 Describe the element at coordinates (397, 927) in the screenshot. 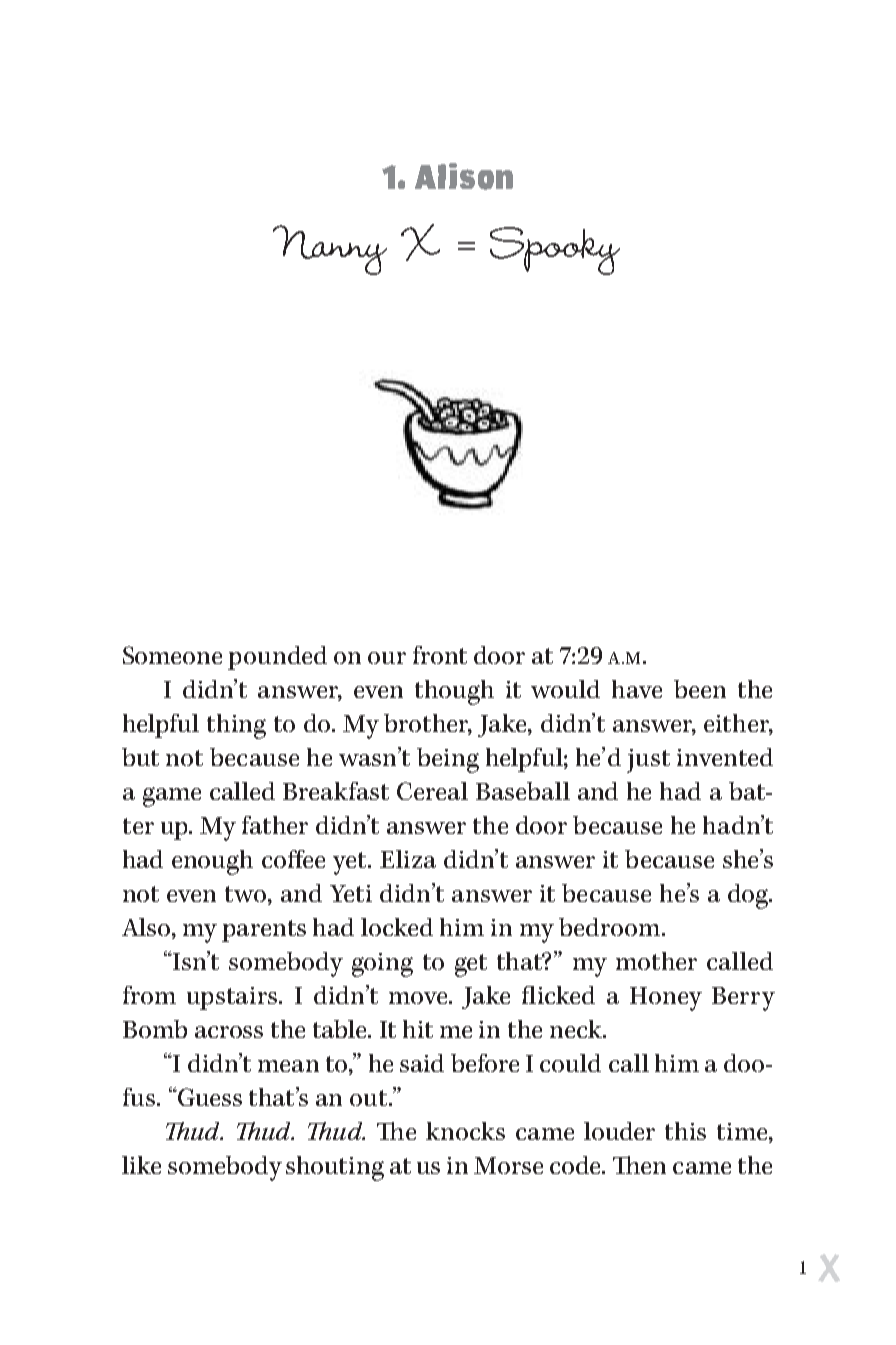

I see `locked` at that location.
